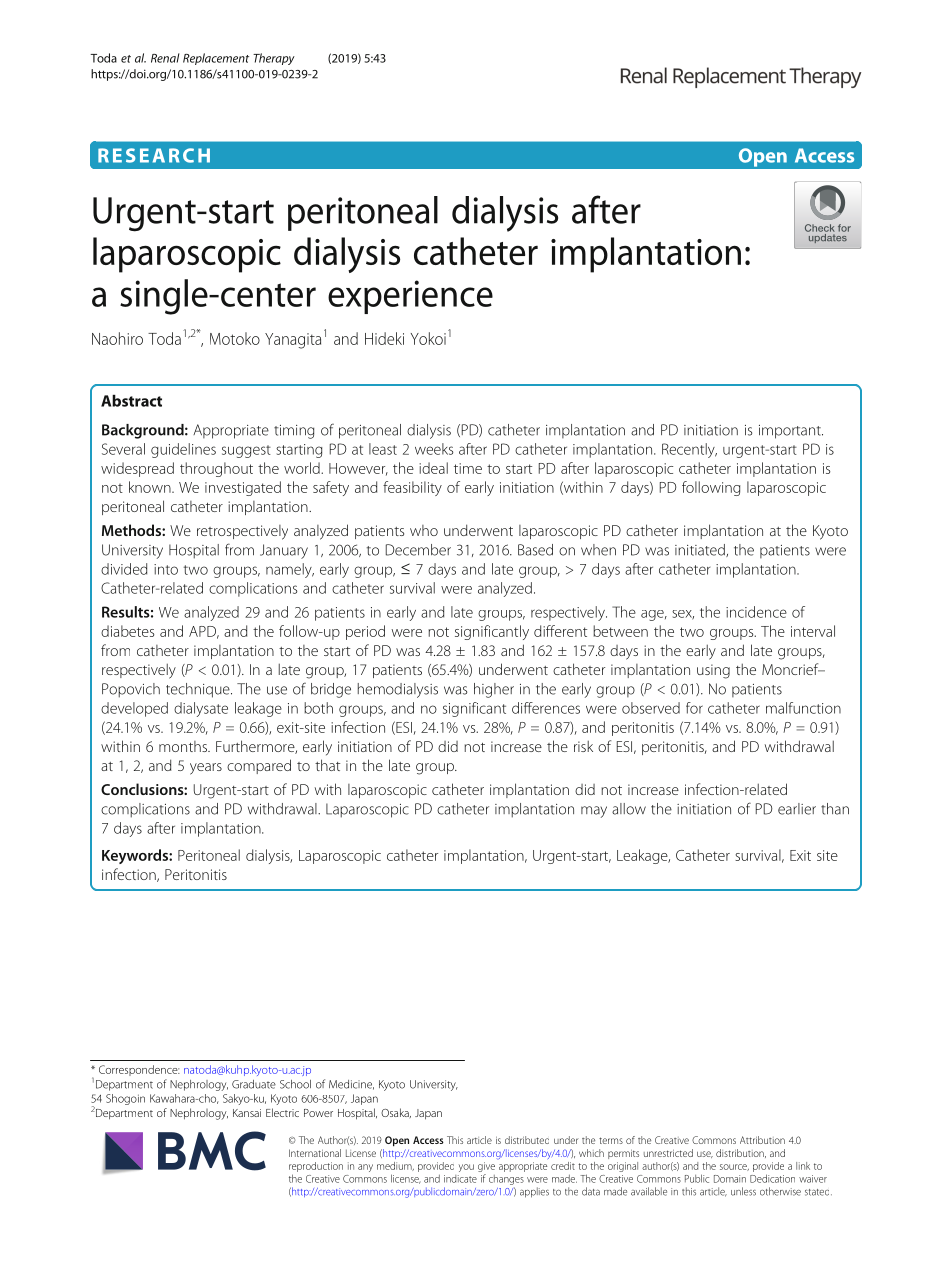  I want to click on experience, so click(410, 297).
